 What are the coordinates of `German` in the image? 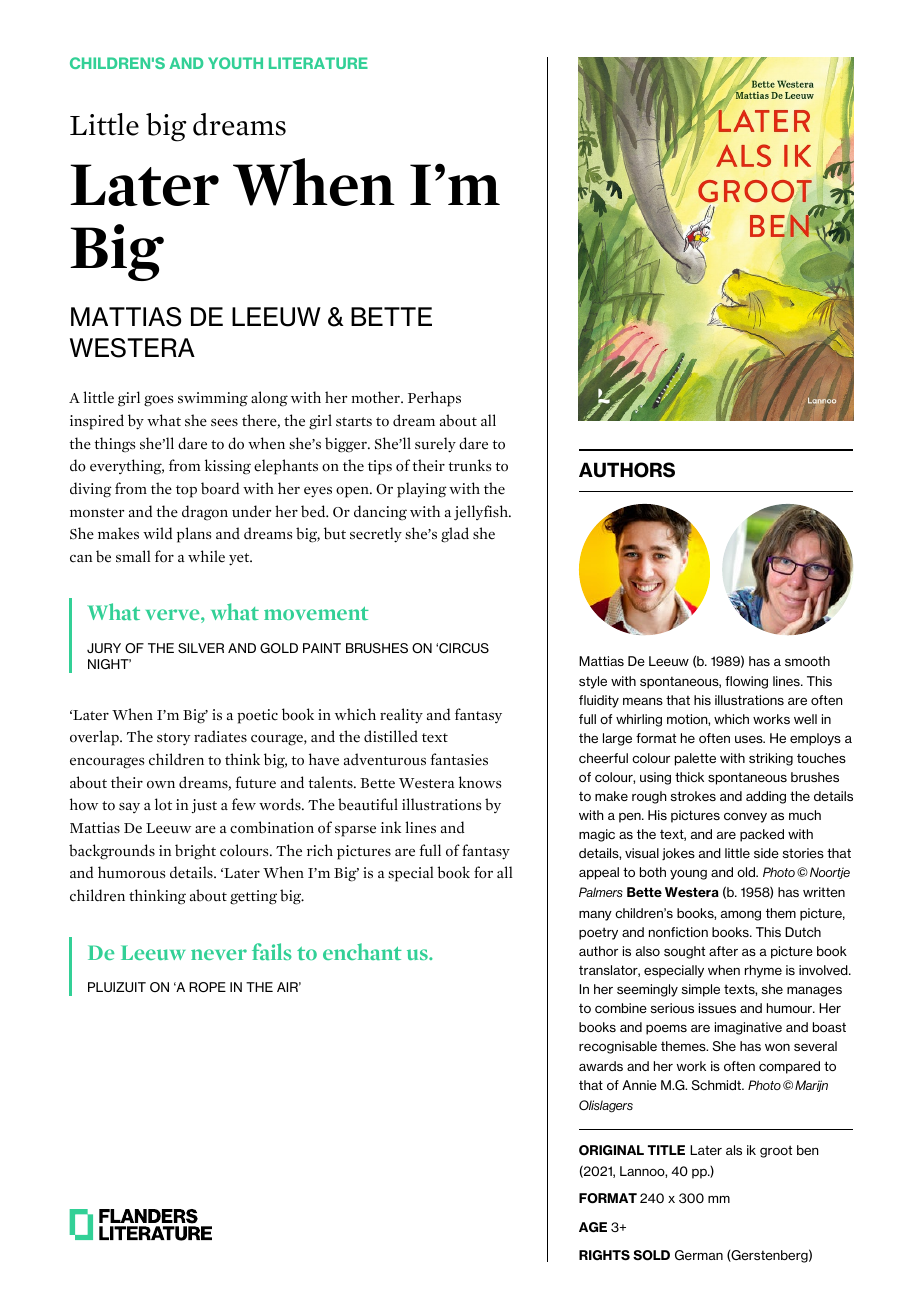 It's located at (699, 1255).
